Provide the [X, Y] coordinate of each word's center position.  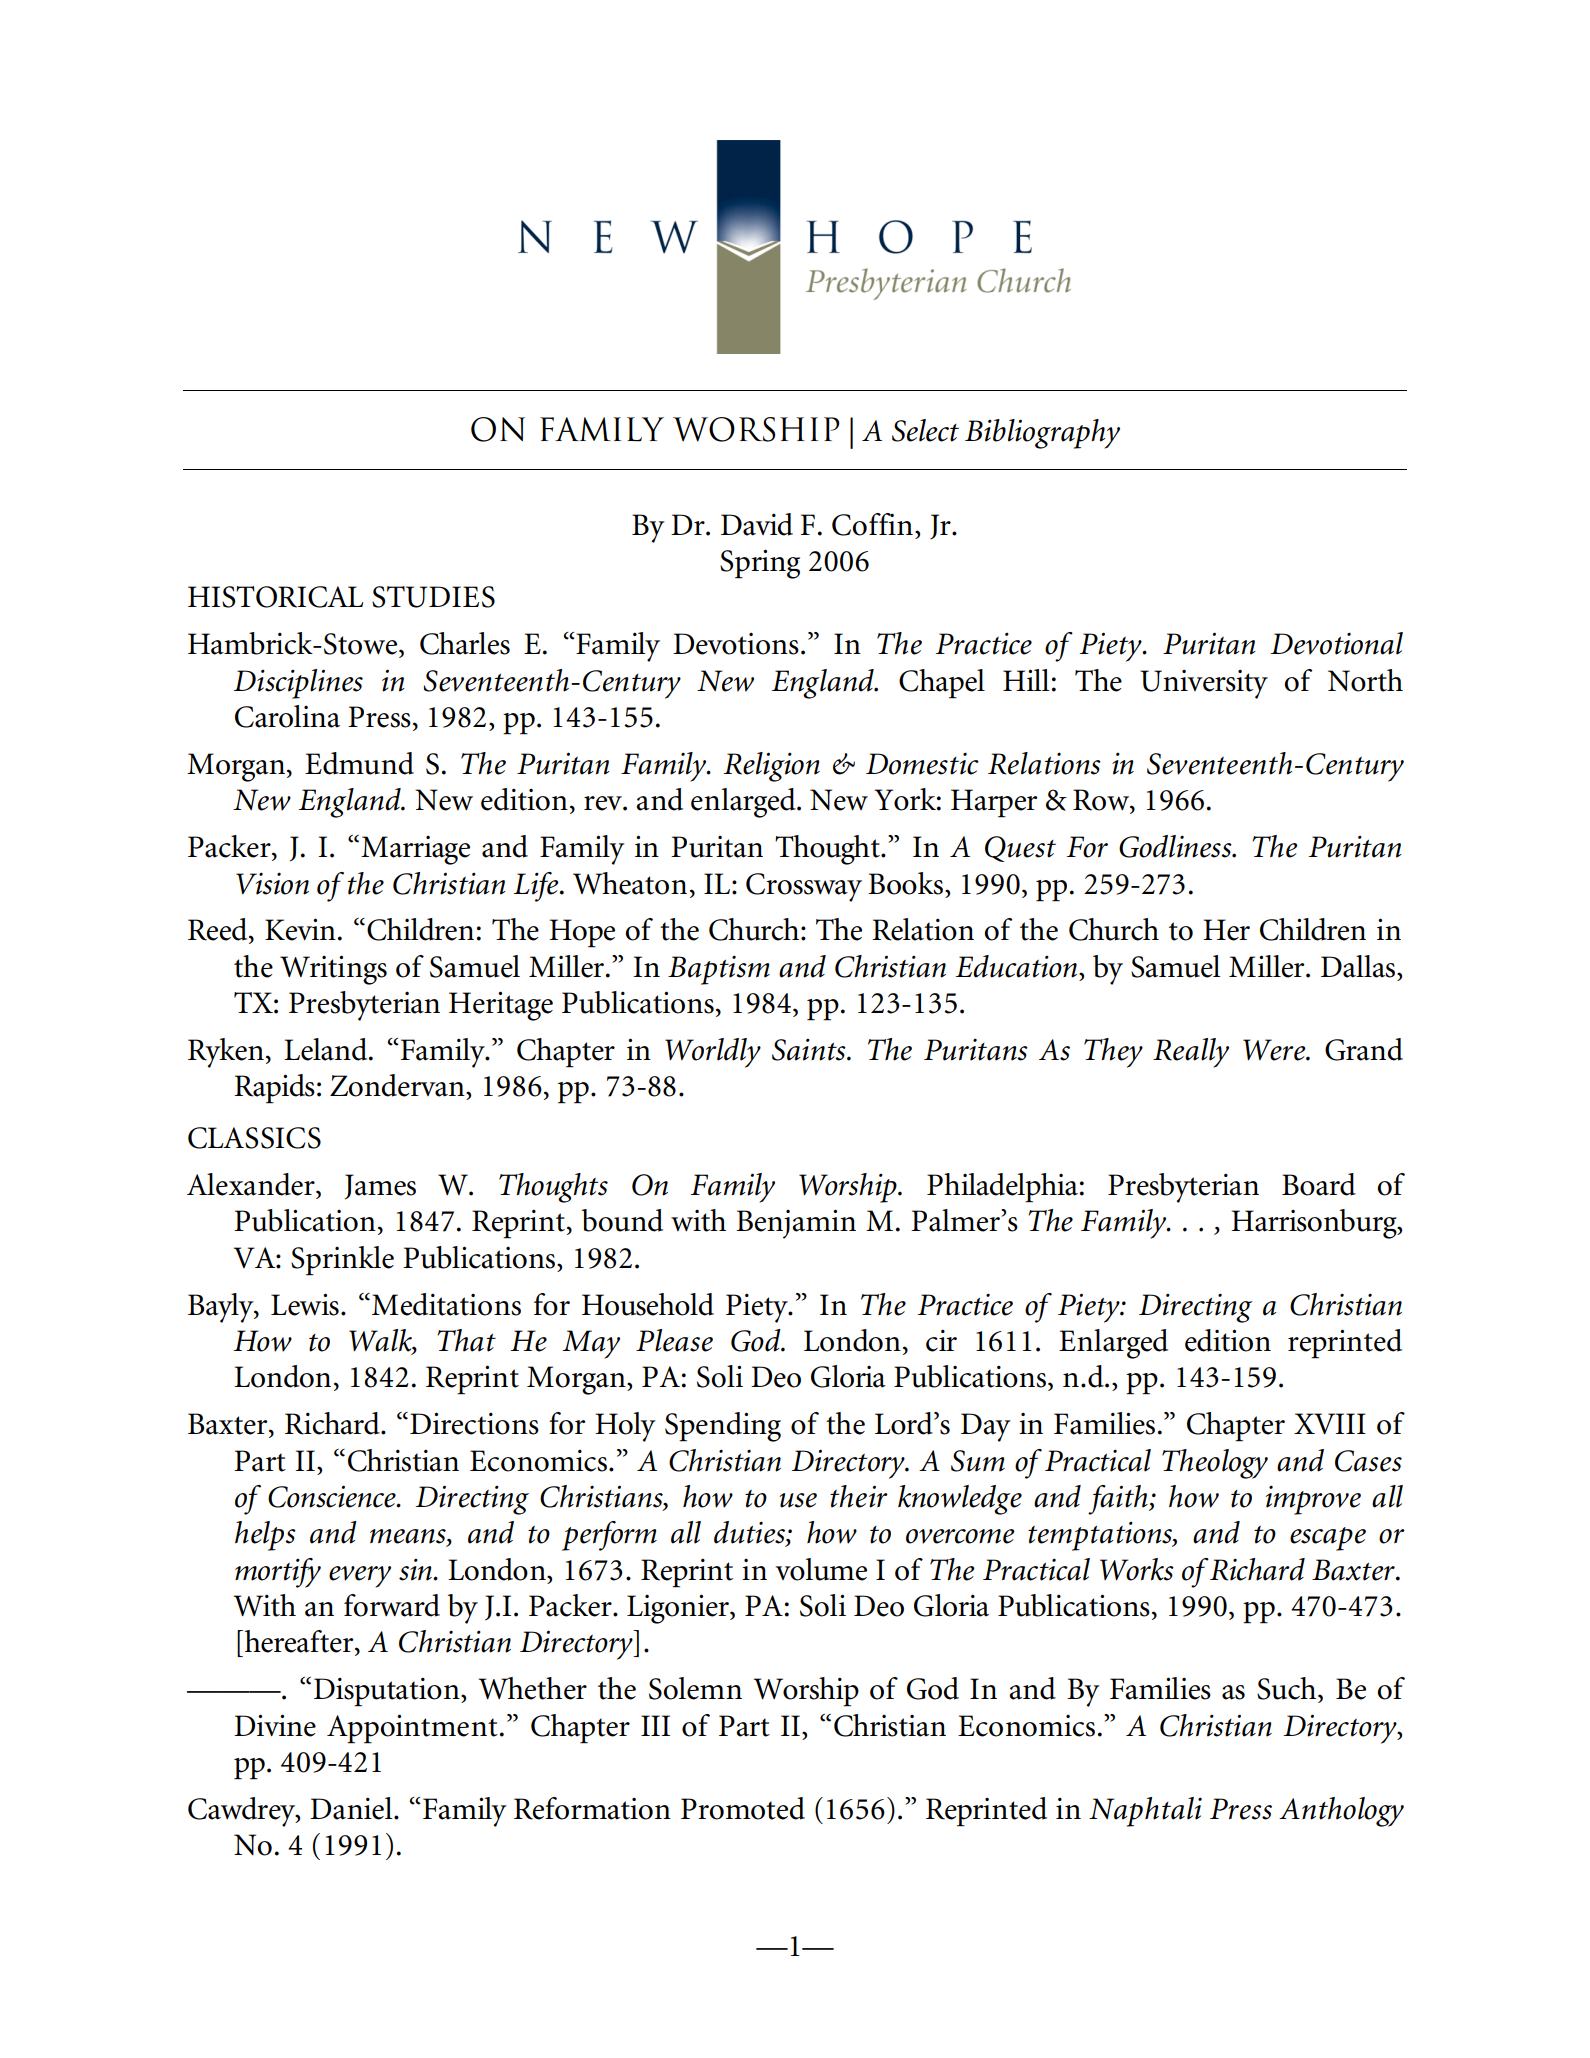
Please [674, 1340]
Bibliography [1042, 434]
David [757, 524]
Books [905, 883]
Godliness [1176, 846]
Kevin [300, 929]
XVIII [1330, 1423]
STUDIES [433, 597]
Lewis [305, 1304]
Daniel [352, 1808]
